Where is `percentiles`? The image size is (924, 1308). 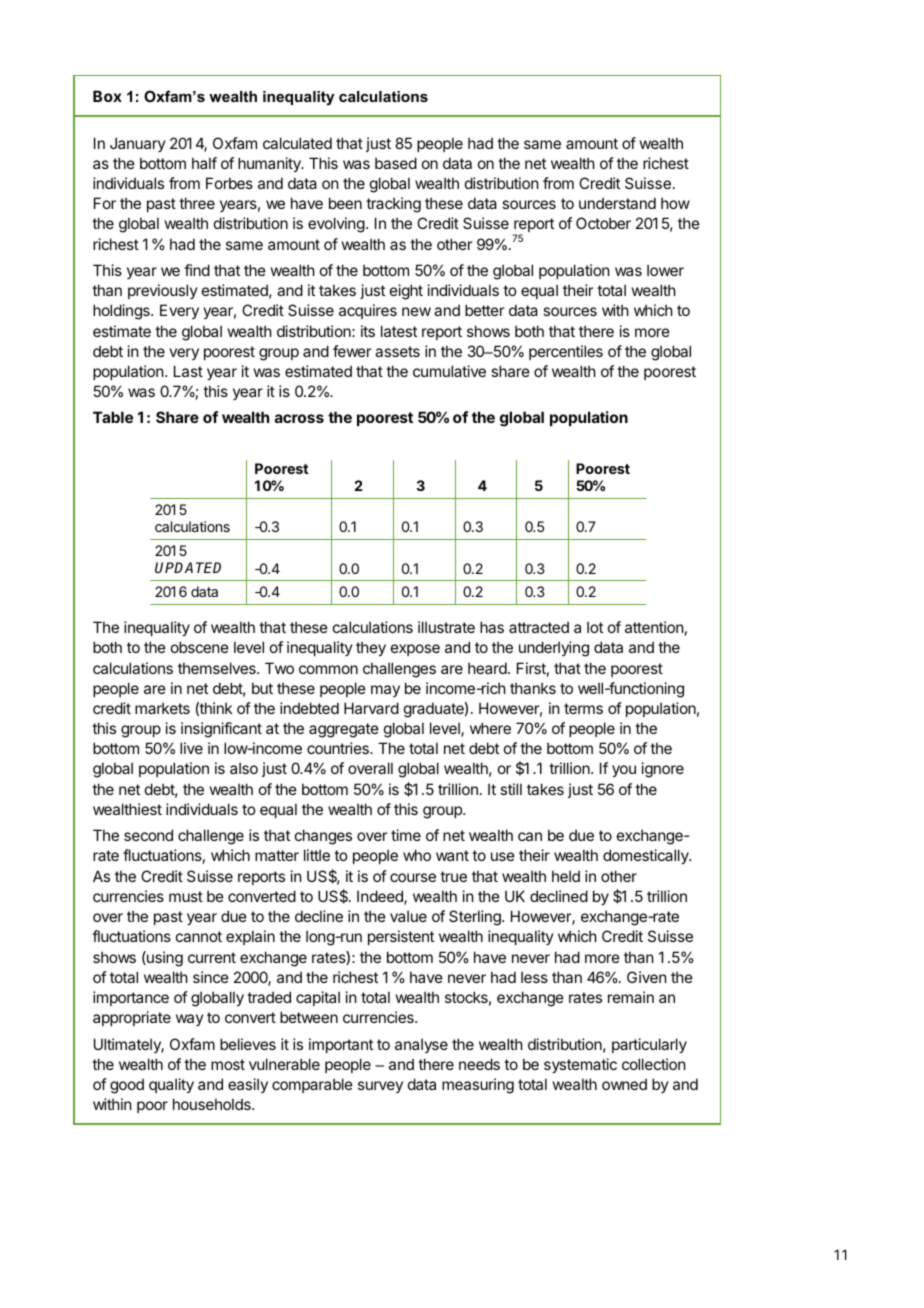 percentiles is located at coordinates (566, 352).
